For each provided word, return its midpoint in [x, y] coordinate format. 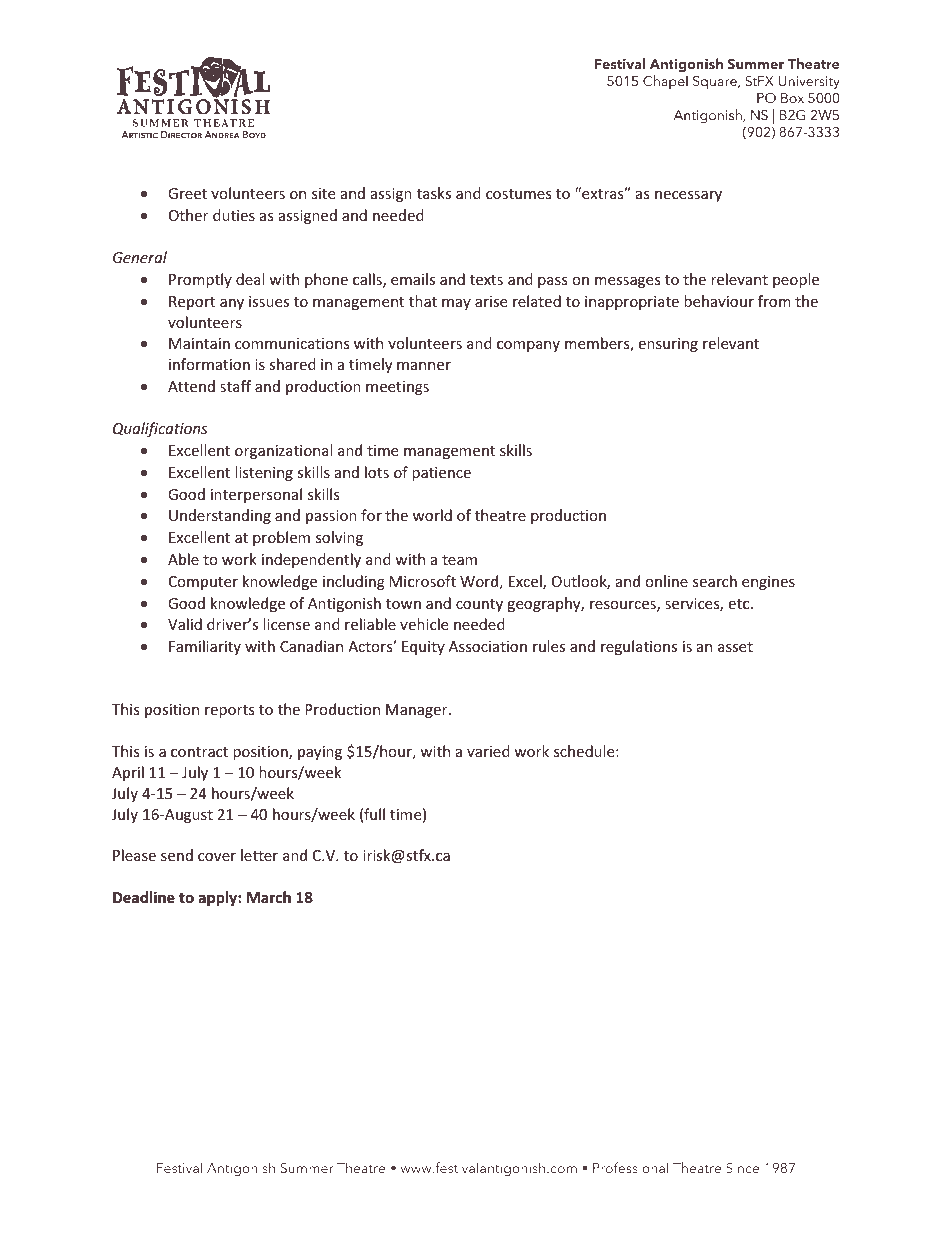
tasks [434, 193]
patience [441, 474]
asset [735, 647]
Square [716, 83]
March [269, 897]
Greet [187, 193]
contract [199, 752]
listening [264, 473]
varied [488, 751]
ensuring [668, 345]
